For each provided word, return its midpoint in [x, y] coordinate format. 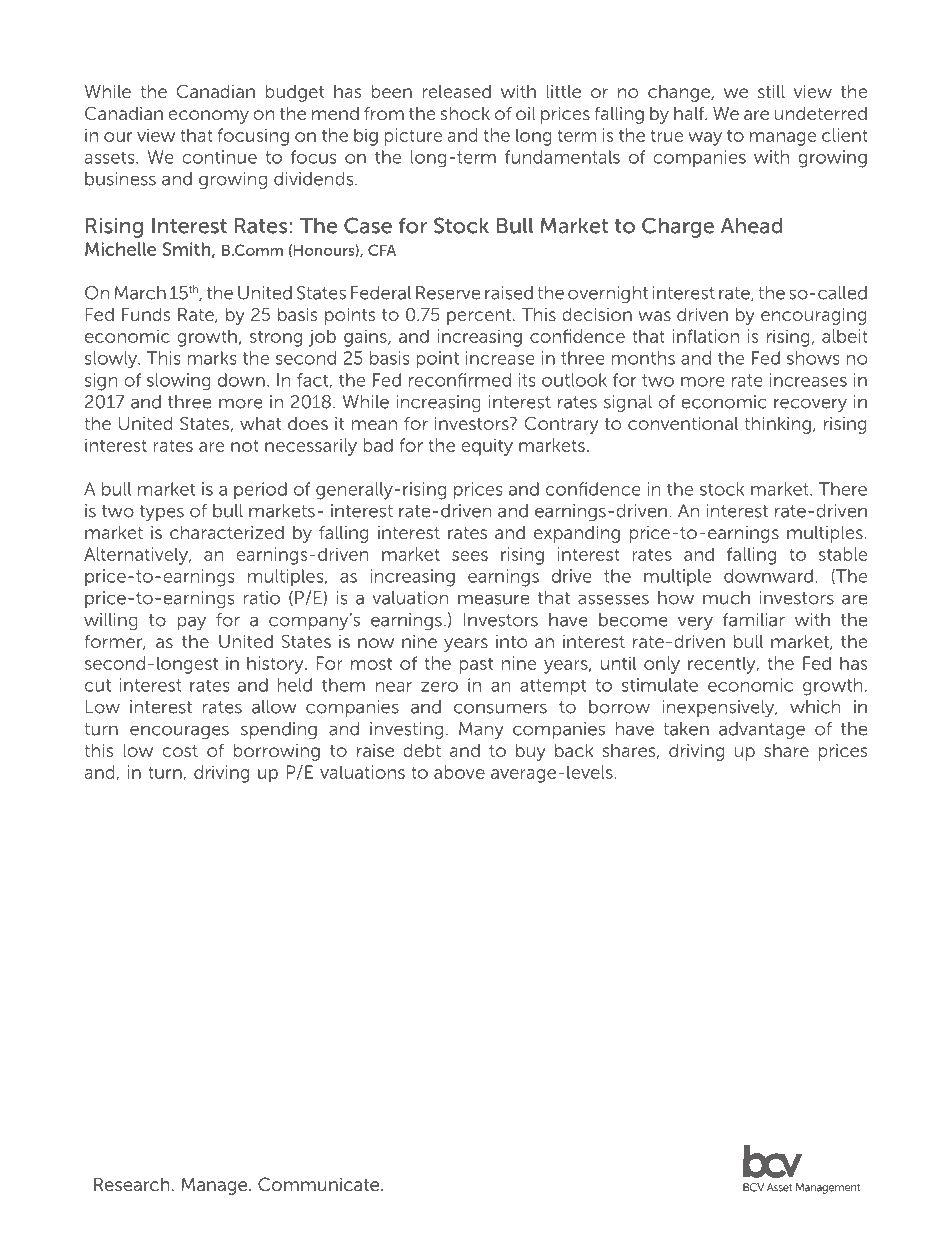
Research [131, 1184]
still [771, 91]
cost [180, 751]
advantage [762, 730]
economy [208, 117]
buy [531, 752]
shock [465, 113]
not [245, 445]
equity [487, 447]
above [459, 772]
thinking [777, 425]
